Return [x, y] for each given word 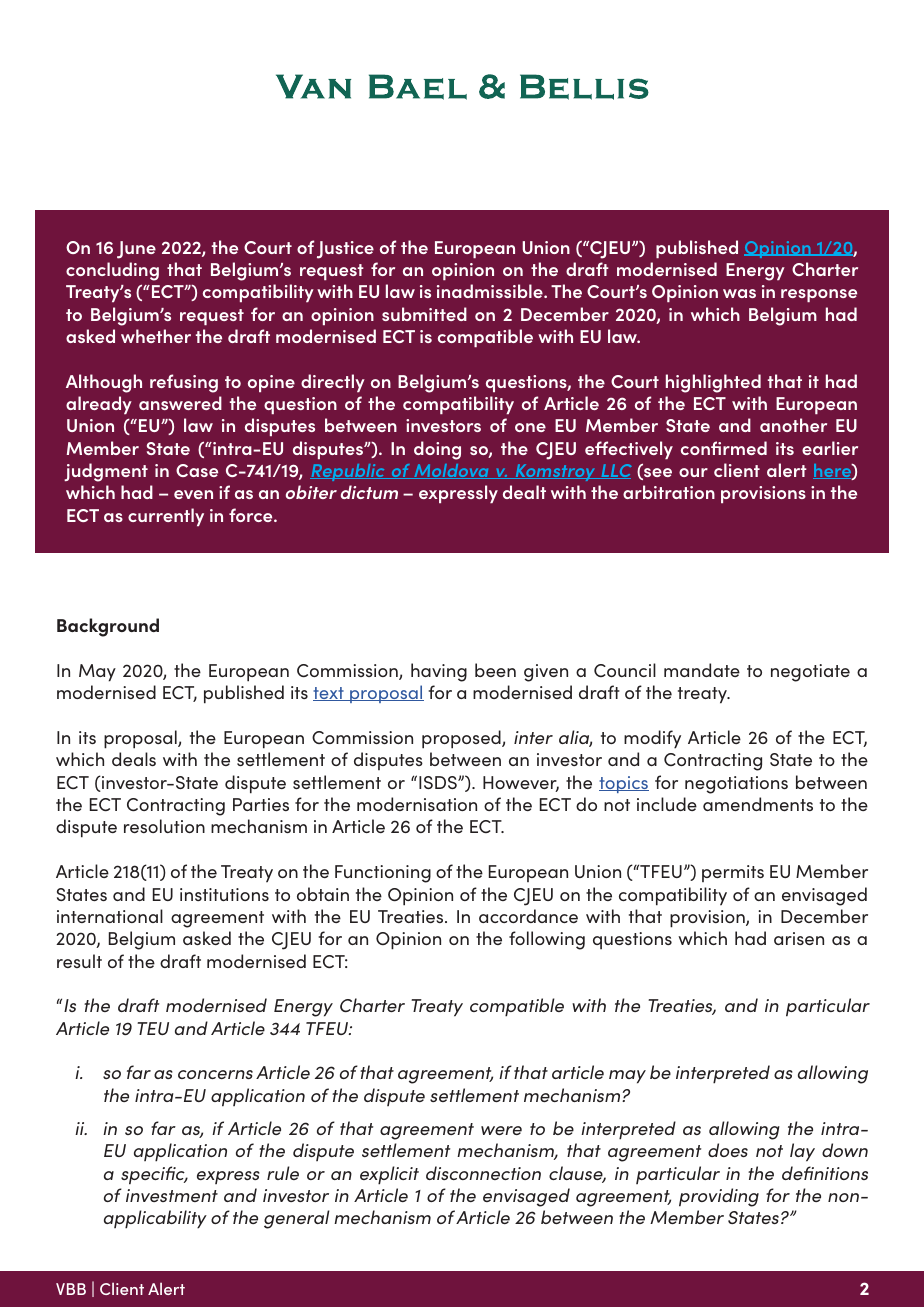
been [495, 670]
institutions [224, 894]
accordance [528, 916]
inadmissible [491, 291]
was [739, 293]
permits [733, 873]
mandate [702, 670]
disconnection [483, 1173]
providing [719, 1197]
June [136, 250]
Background [108, 627]
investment [172, 1195]
